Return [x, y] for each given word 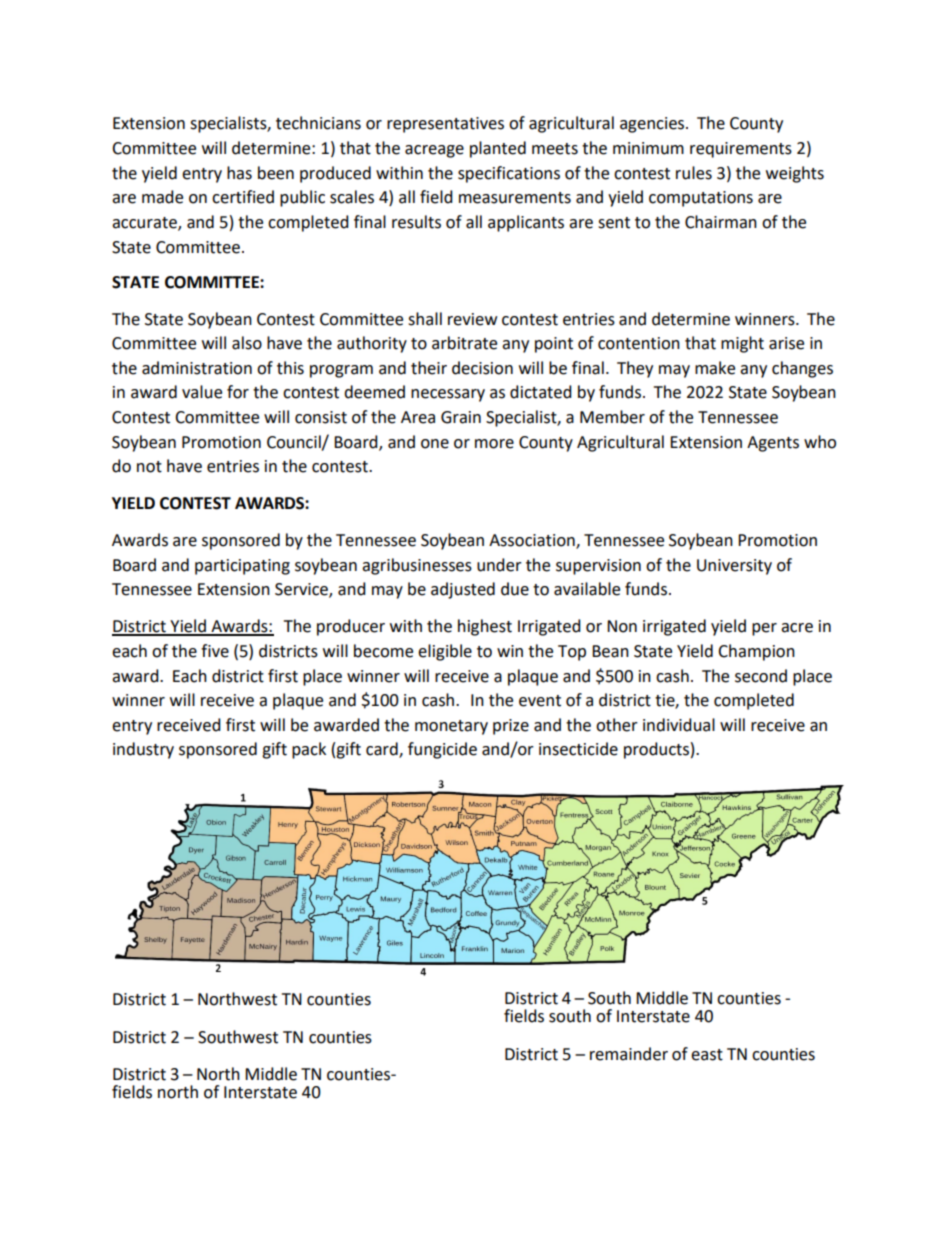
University [734, 567]
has [239, 173]
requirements [741, 150]
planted [498, 149]
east [707, 1055]
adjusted [463, 590]
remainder [629, 1054]
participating [242, 567]
